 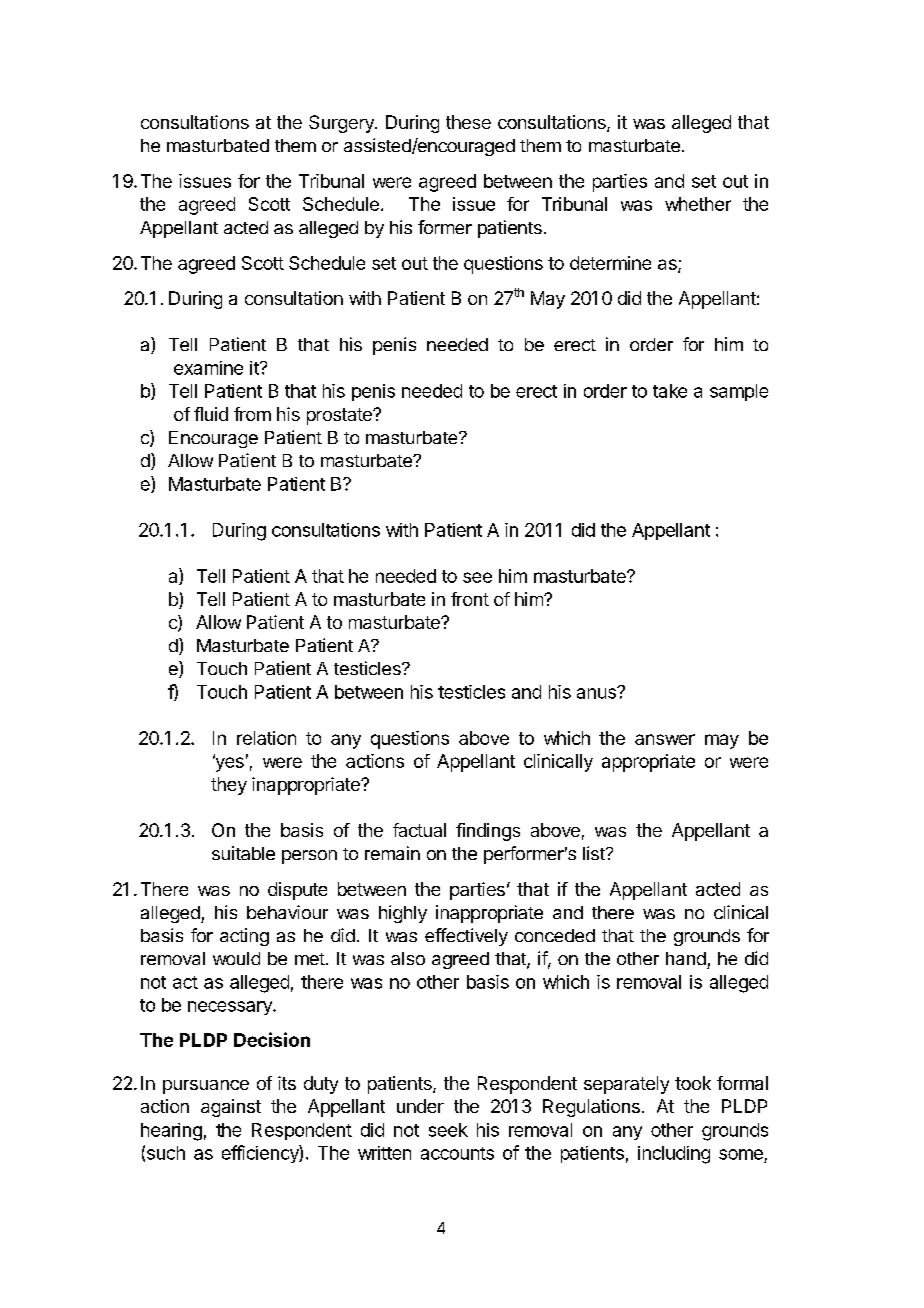 I want to click on these, so click(x=468, y=122).
